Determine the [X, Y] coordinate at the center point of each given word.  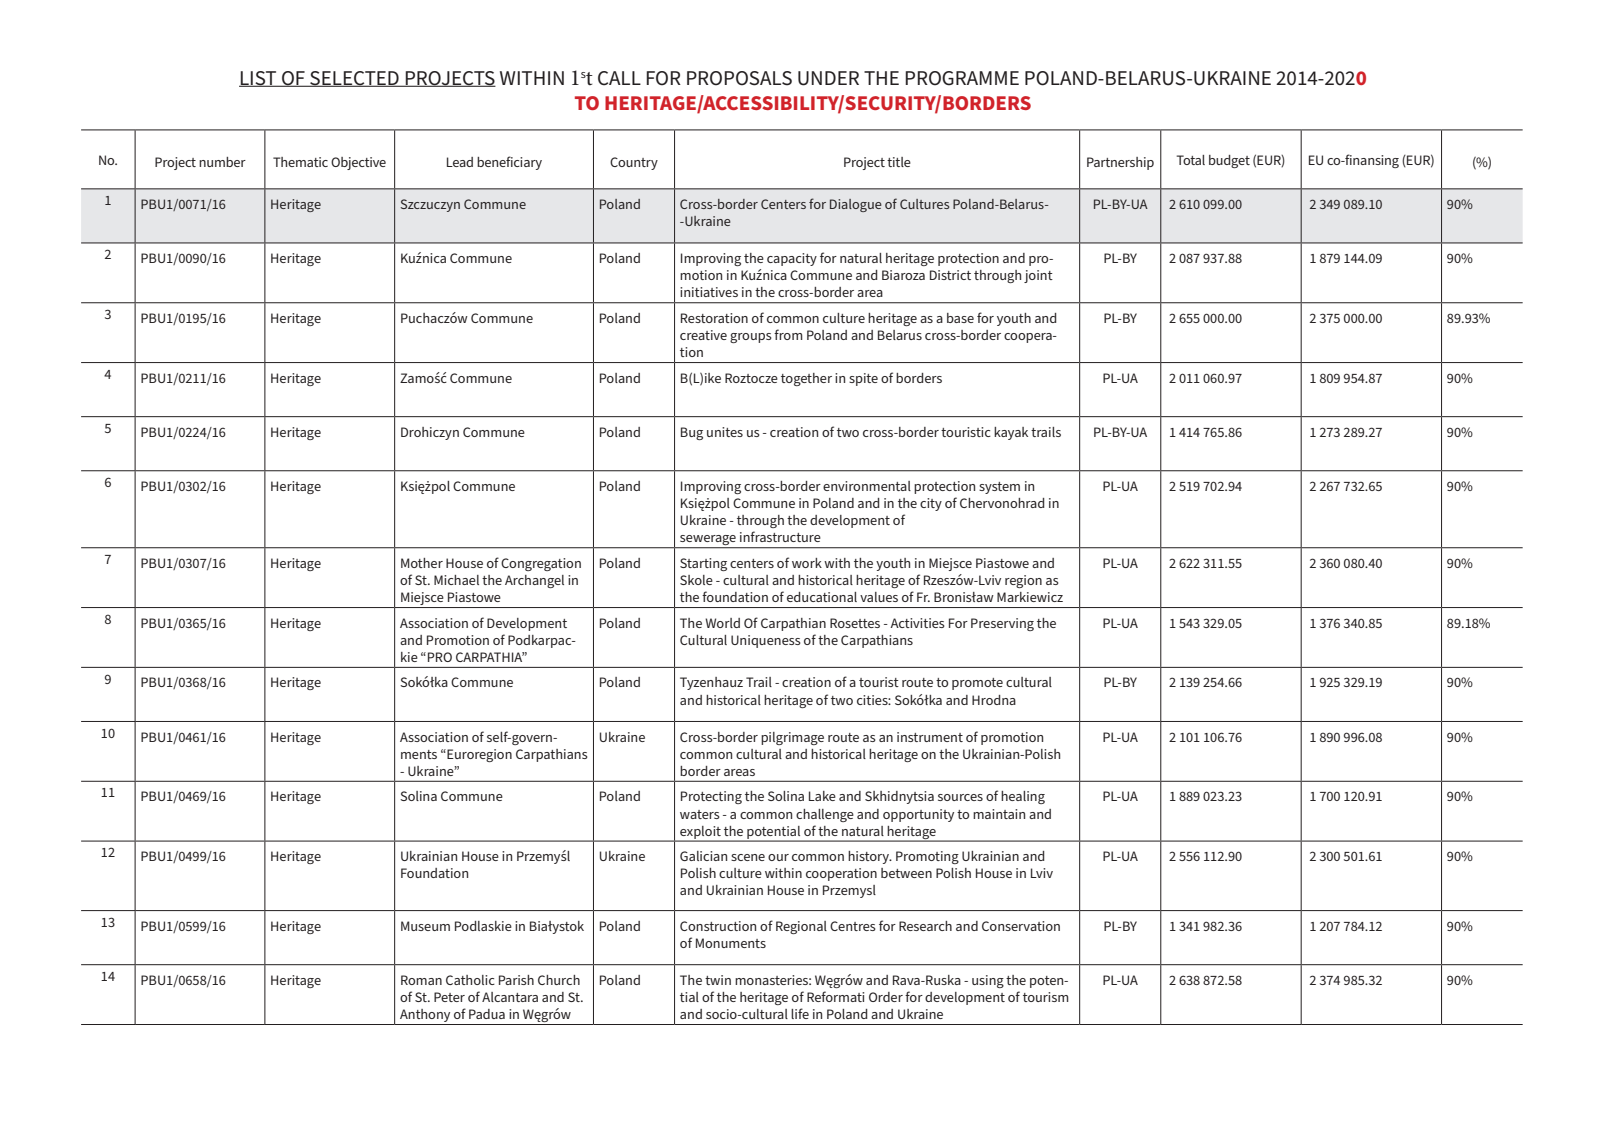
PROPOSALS [739, 78]
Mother [422, 563]
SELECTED [354, 79]
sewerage [708, 541]
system [999, 488]
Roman [421, 980]
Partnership [1120, 163]
